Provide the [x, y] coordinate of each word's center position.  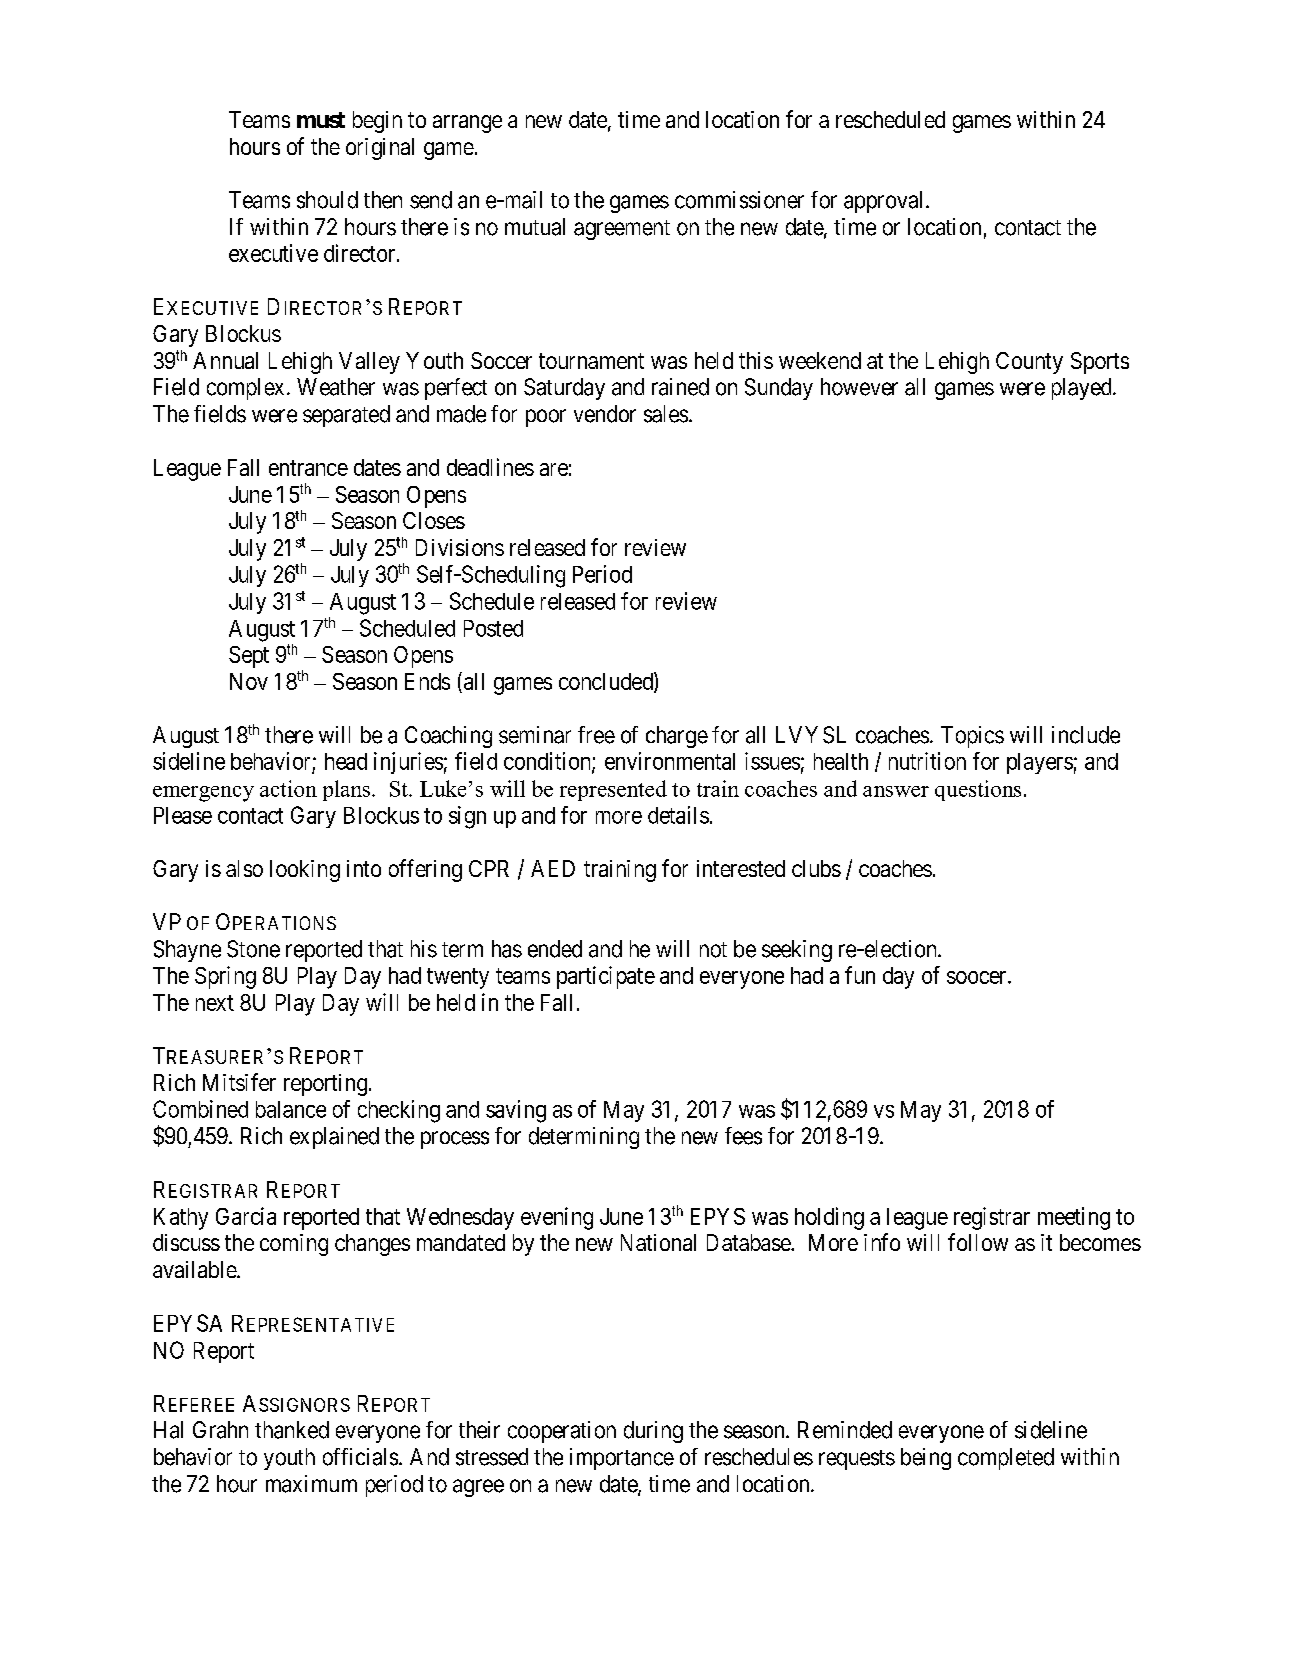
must [321, 120]
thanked [292, 1430]
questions [978, 790]
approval [885, 202]
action [288, 788]
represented [613, 790]
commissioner [739, 200]
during [653, 1432]
